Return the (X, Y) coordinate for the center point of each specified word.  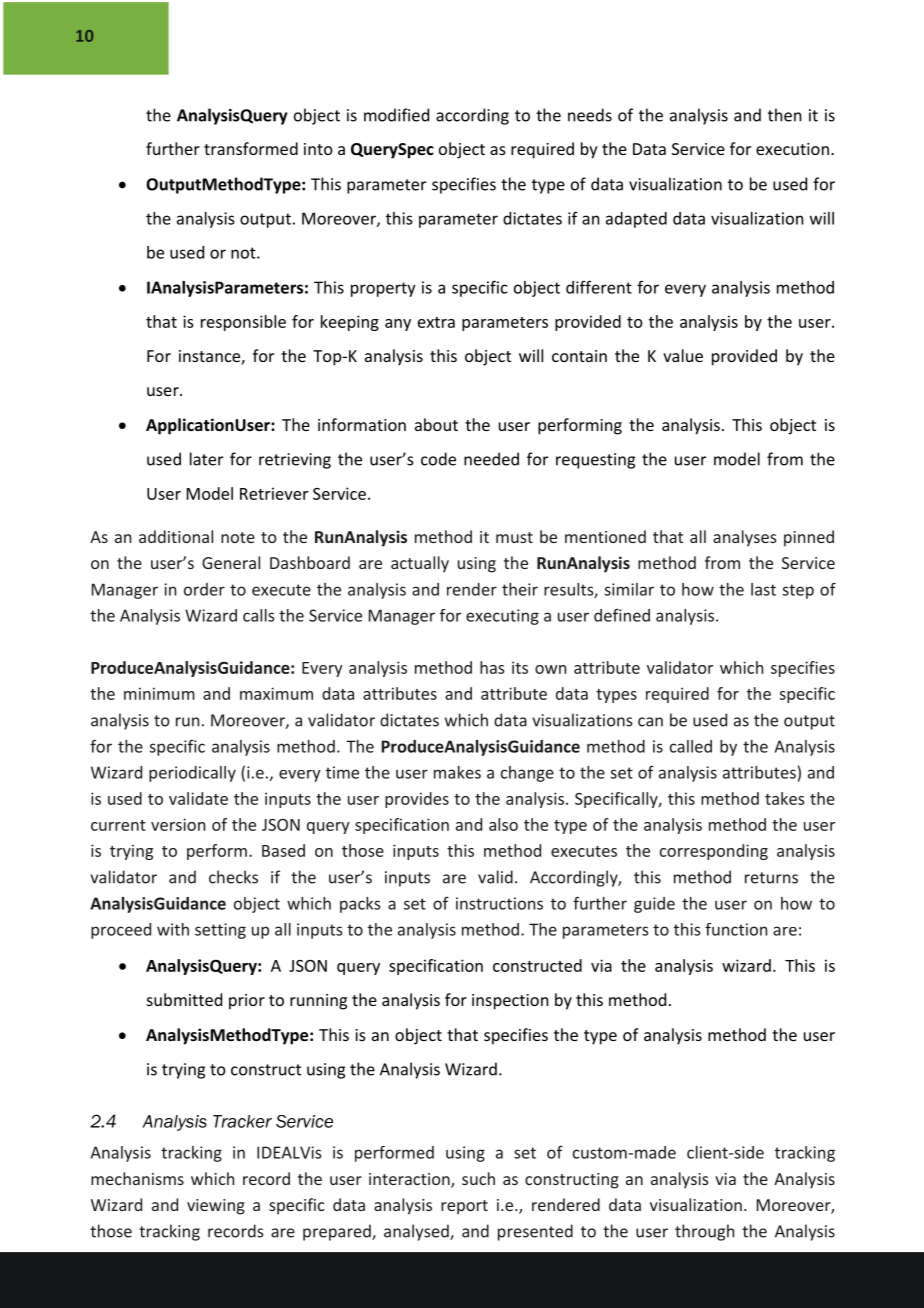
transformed (251, 148)
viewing (216, 1207)
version (178, 824)
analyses (745, 538)
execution (792, 149)
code (438, 459)
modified (396, 115)
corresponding (714, 852)
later (206, 459)
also (503, 824)
